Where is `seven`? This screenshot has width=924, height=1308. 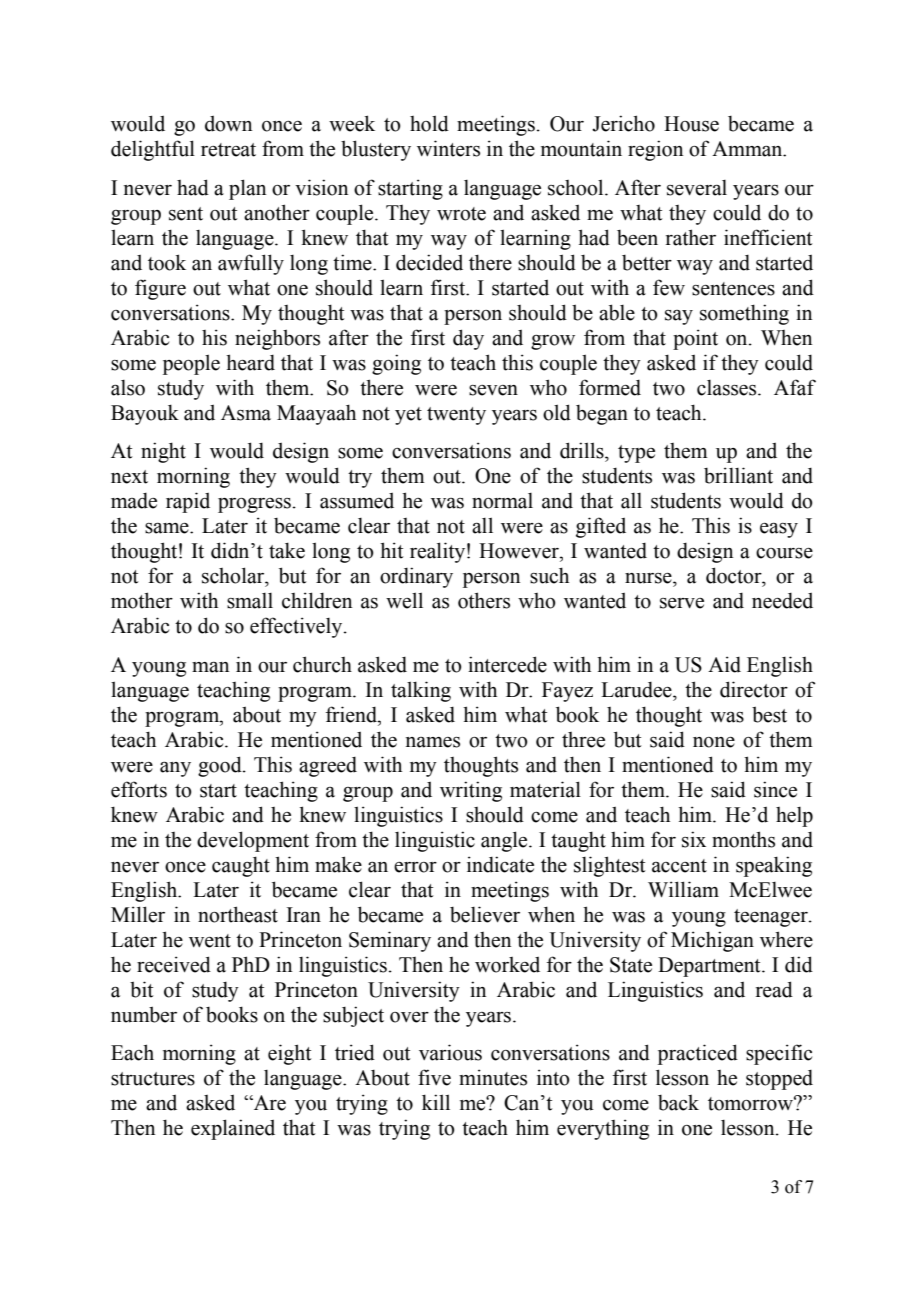
seven is located at coordinates (493, 390).
